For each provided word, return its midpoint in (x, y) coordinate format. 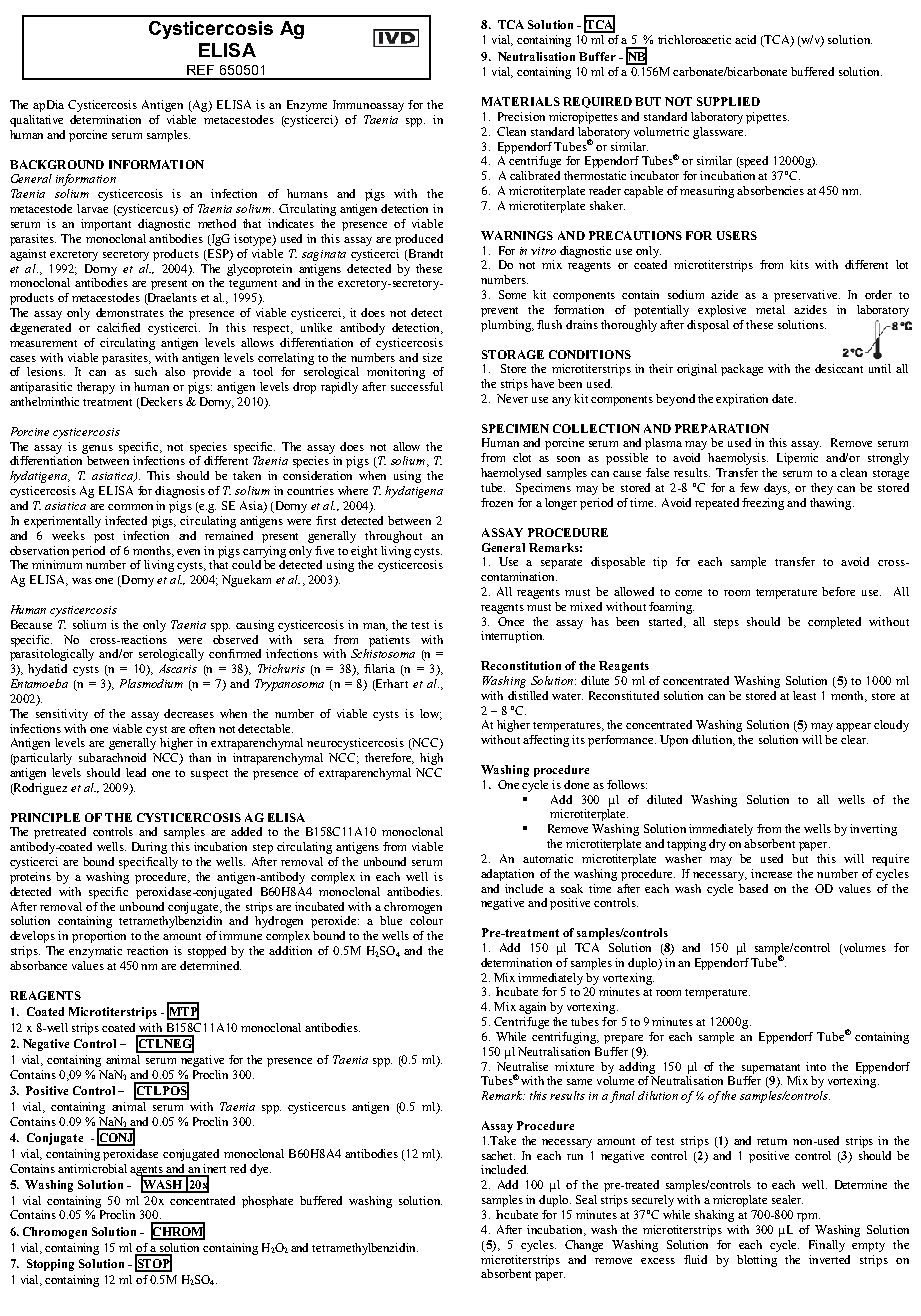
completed (834, 623)
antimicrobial (92, 1168)
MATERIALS (521, 101)
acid (745, 39)
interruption (512, 637)
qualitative (36, 121)
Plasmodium (151, 683)
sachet (498, 1155)
